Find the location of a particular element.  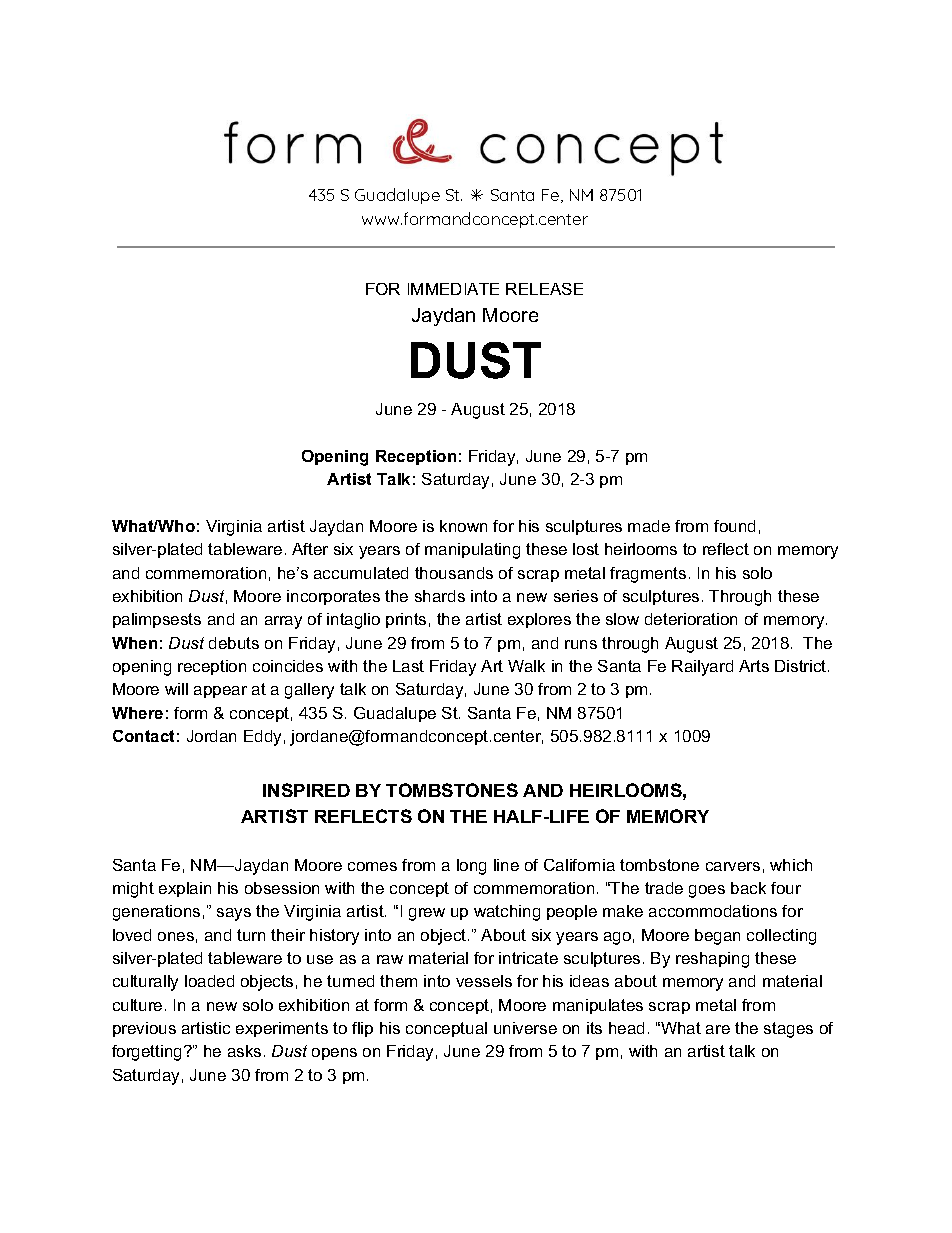

found is located at coordinates (734, 526).
